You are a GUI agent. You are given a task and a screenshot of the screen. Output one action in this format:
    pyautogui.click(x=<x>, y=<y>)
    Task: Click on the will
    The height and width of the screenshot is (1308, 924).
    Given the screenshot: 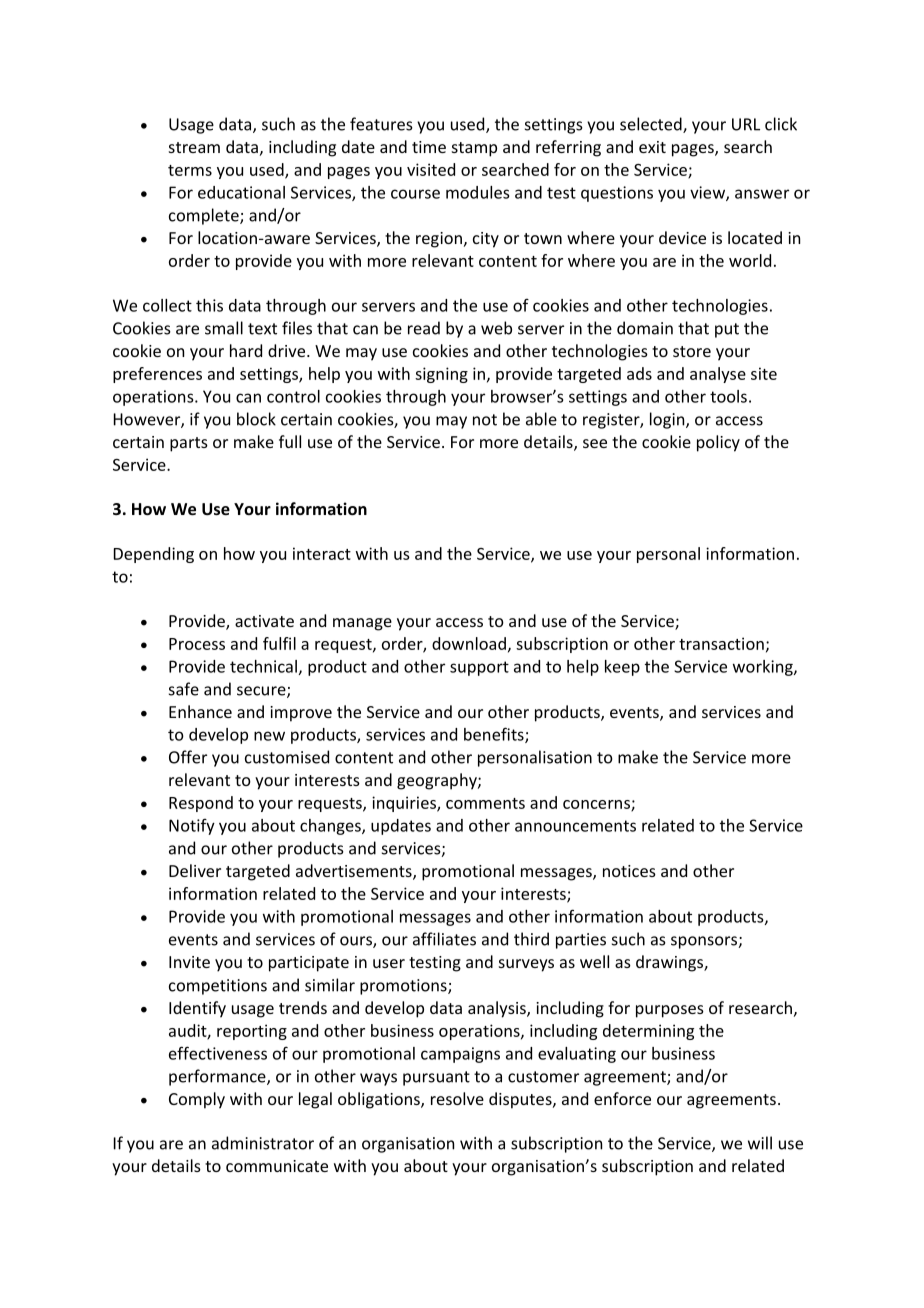 What is the action you would take?
    pyautogui.click(x=760, y=1143)
